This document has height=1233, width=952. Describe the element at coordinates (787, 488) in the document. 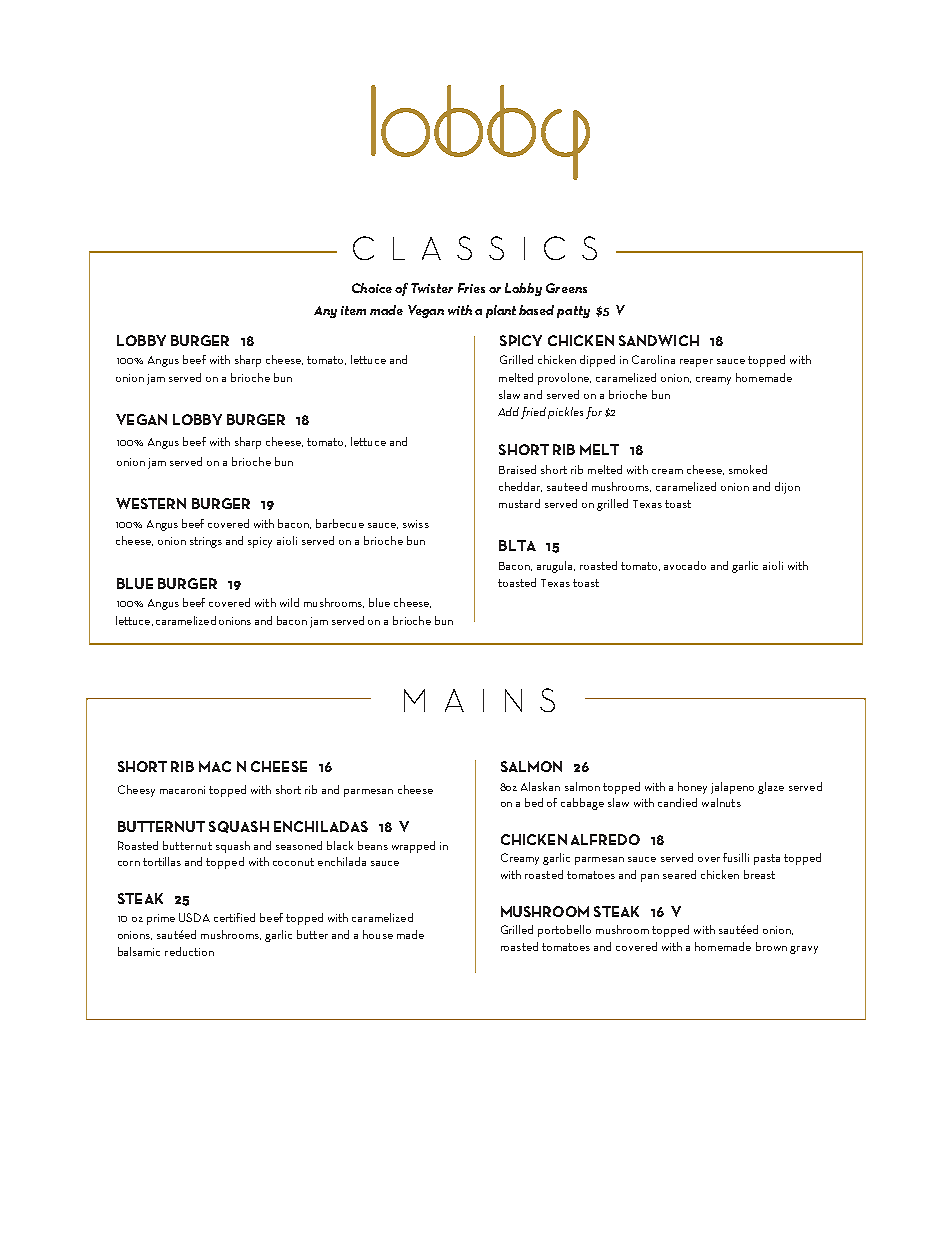

I see `dijon` at that location.
